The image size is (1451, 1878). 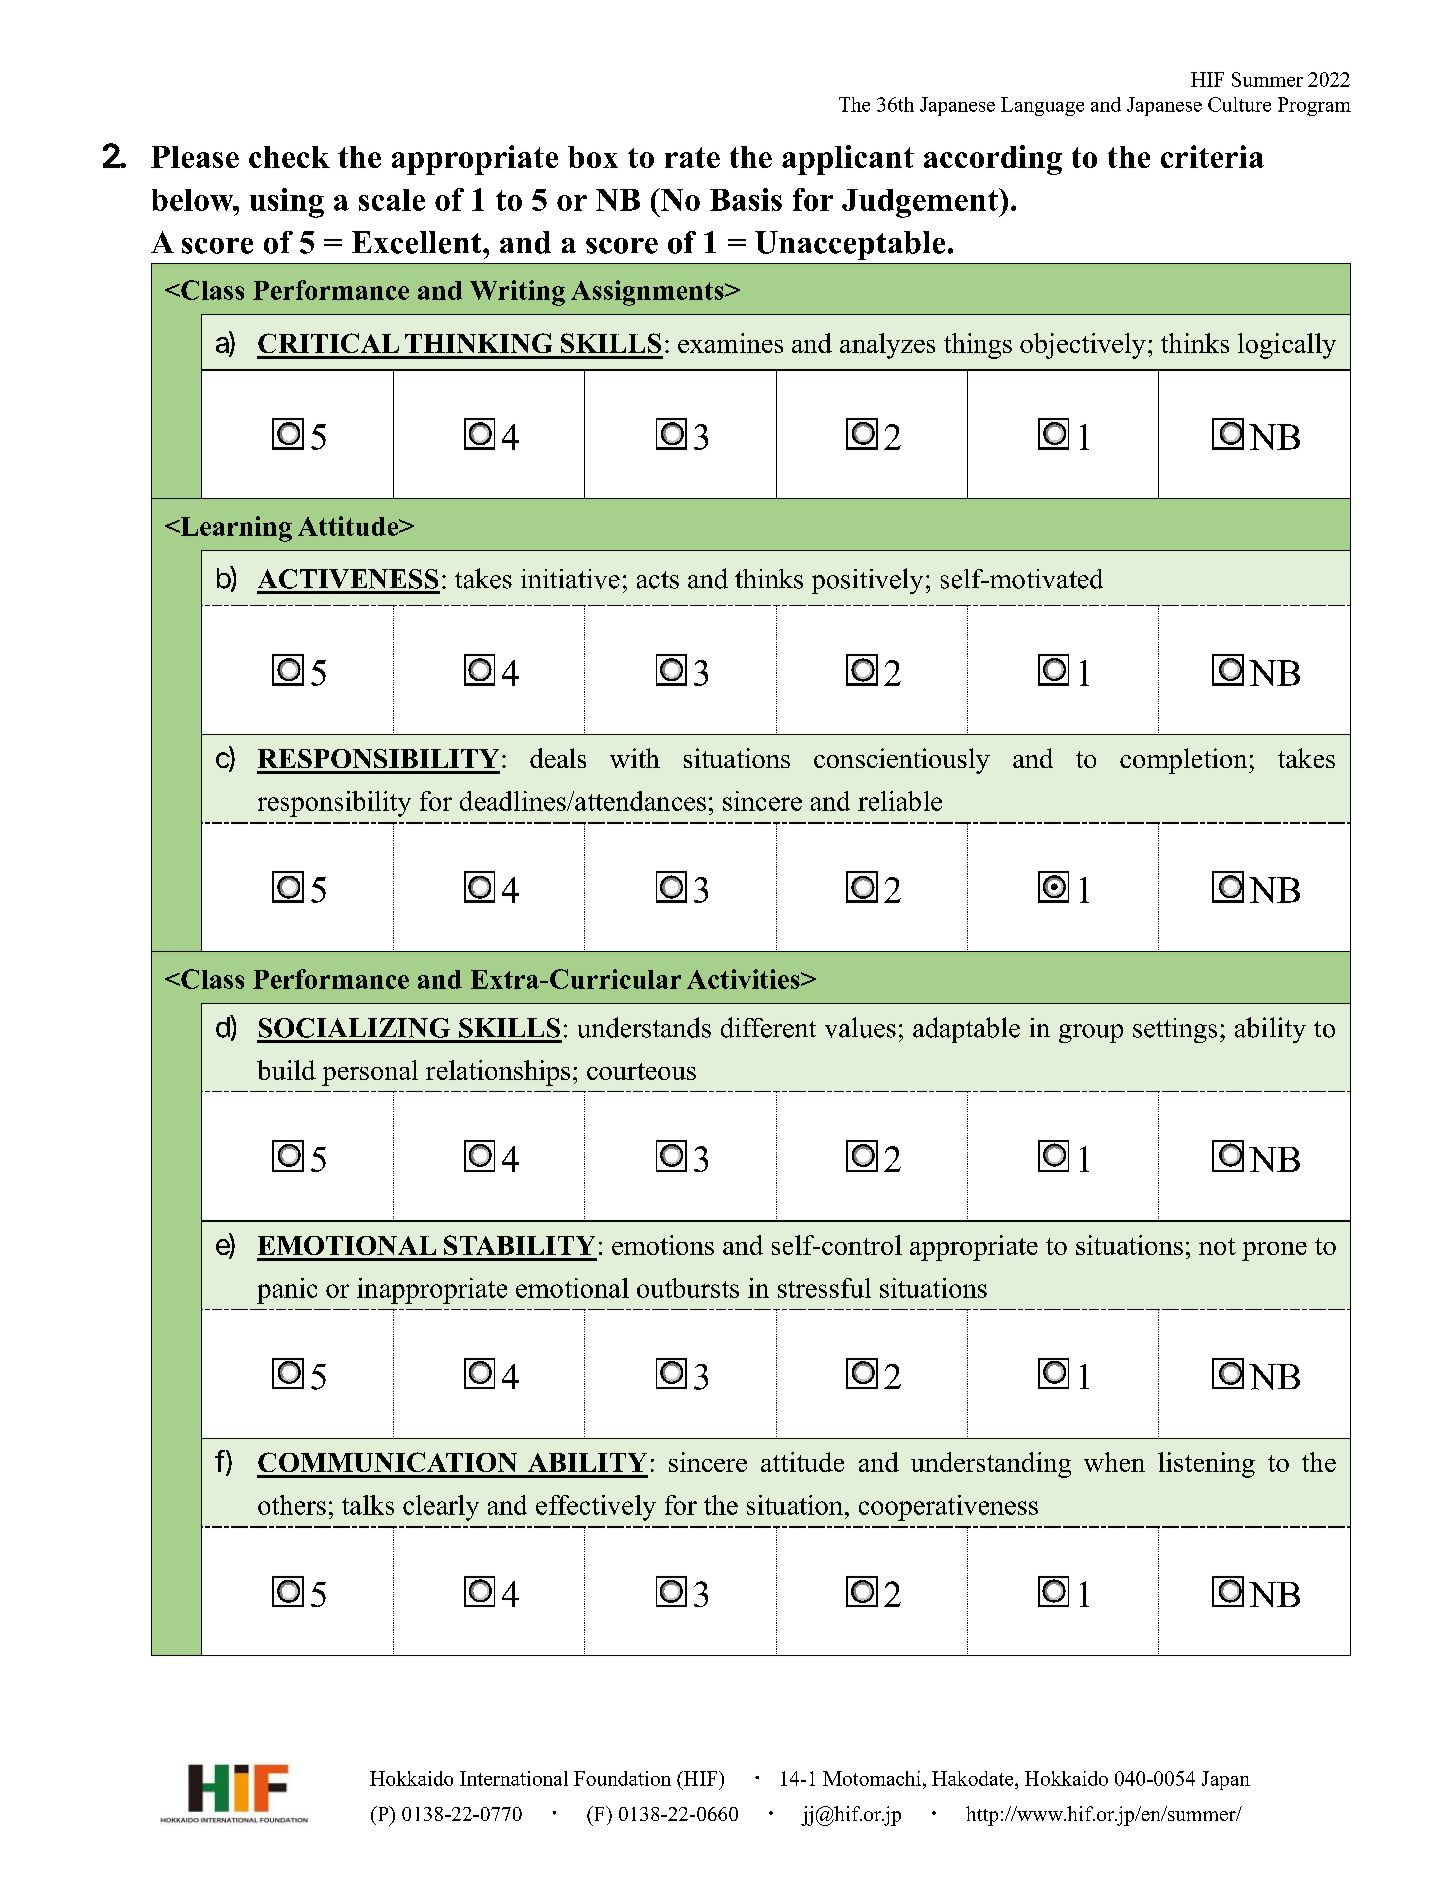 I want to click on Basis, so click(x=746, y=199).
